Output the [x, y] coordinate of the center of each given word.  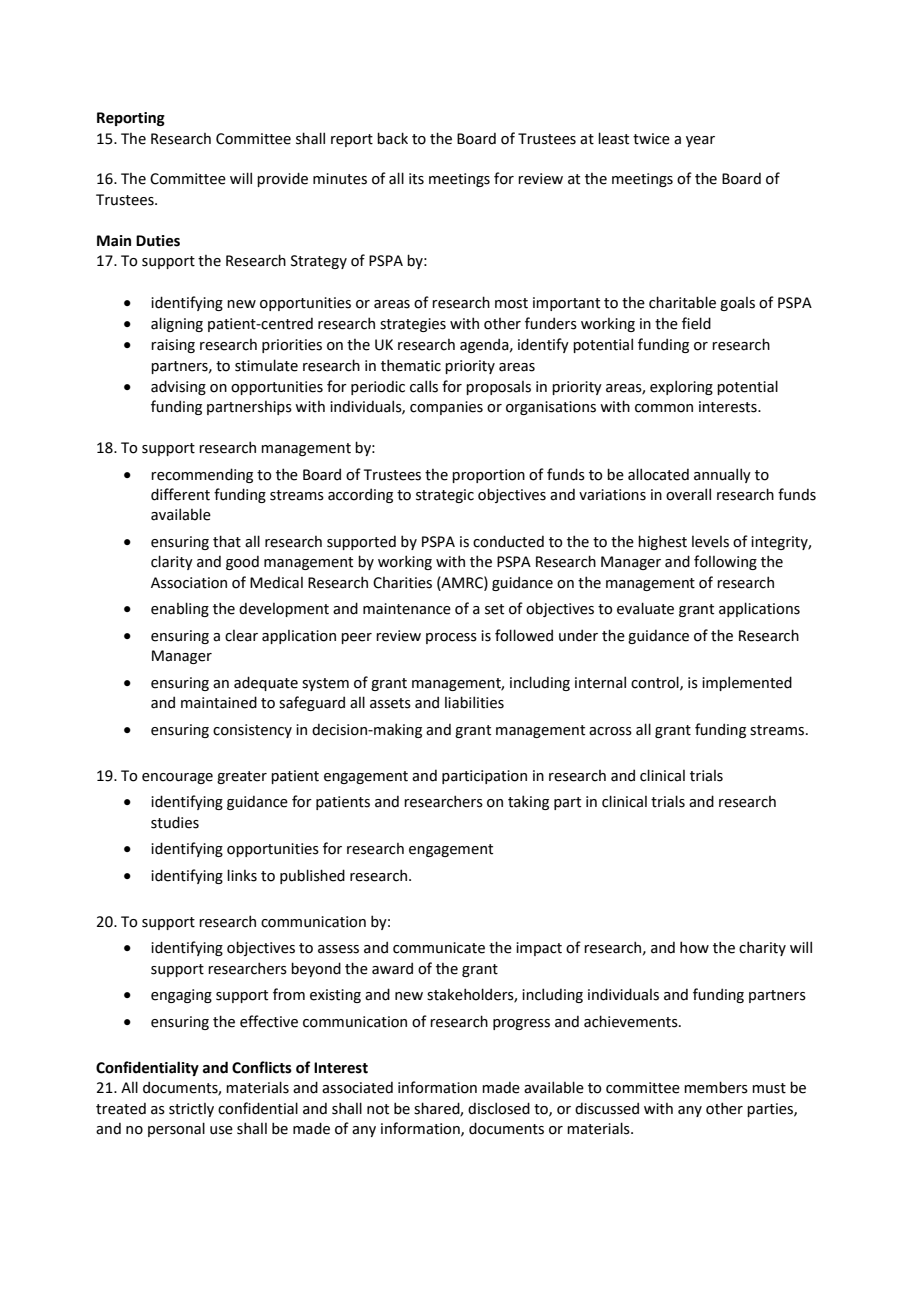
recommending [202, 475]
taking [528, 802]
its [416, 179]
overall [688, 494]
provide [282, 179]
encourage [177, 778]
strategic [445, 496]
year [700, 141]
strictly [191, 1110]
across [610, 731]
